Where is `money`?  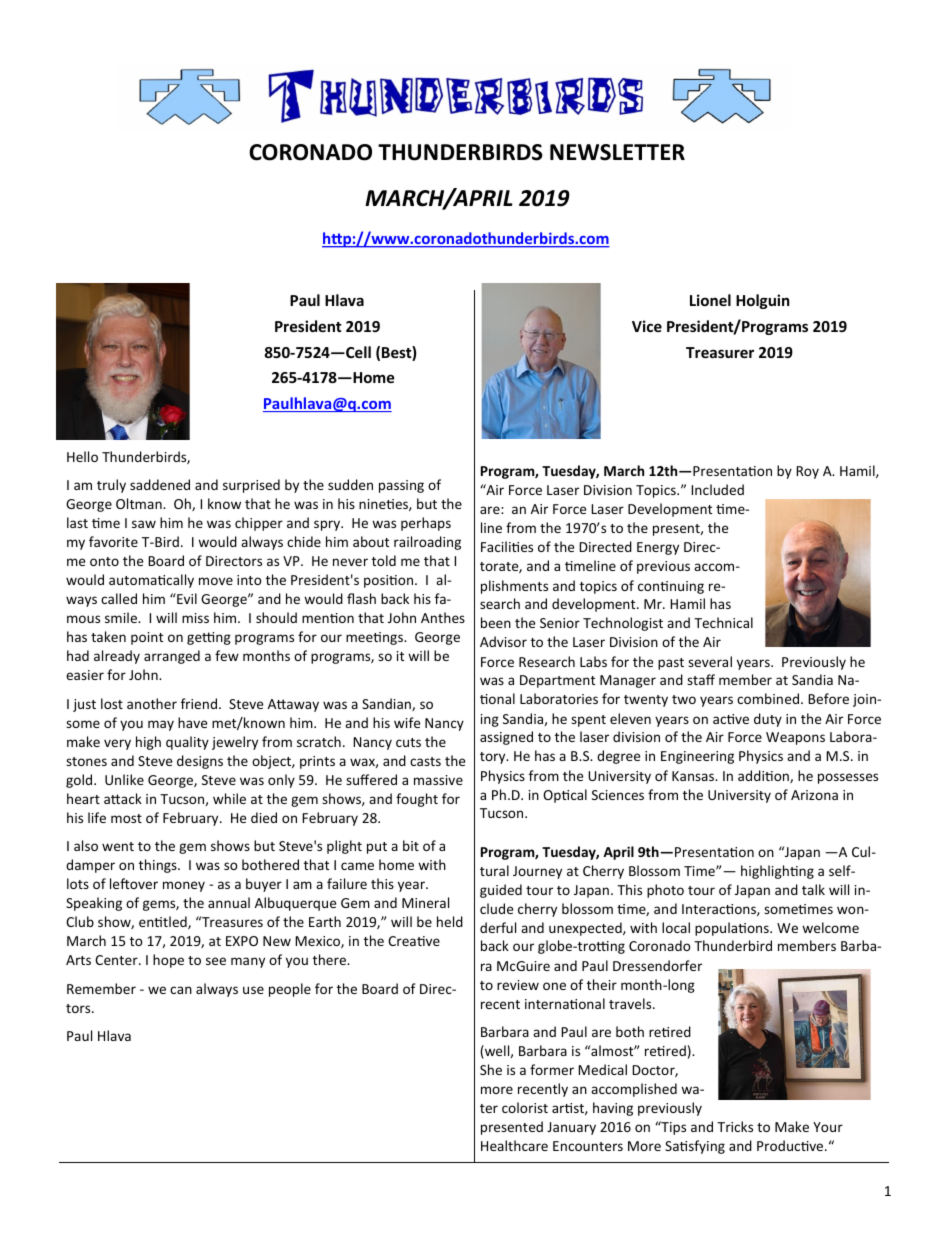
money is located at coordinates (184, 886).
